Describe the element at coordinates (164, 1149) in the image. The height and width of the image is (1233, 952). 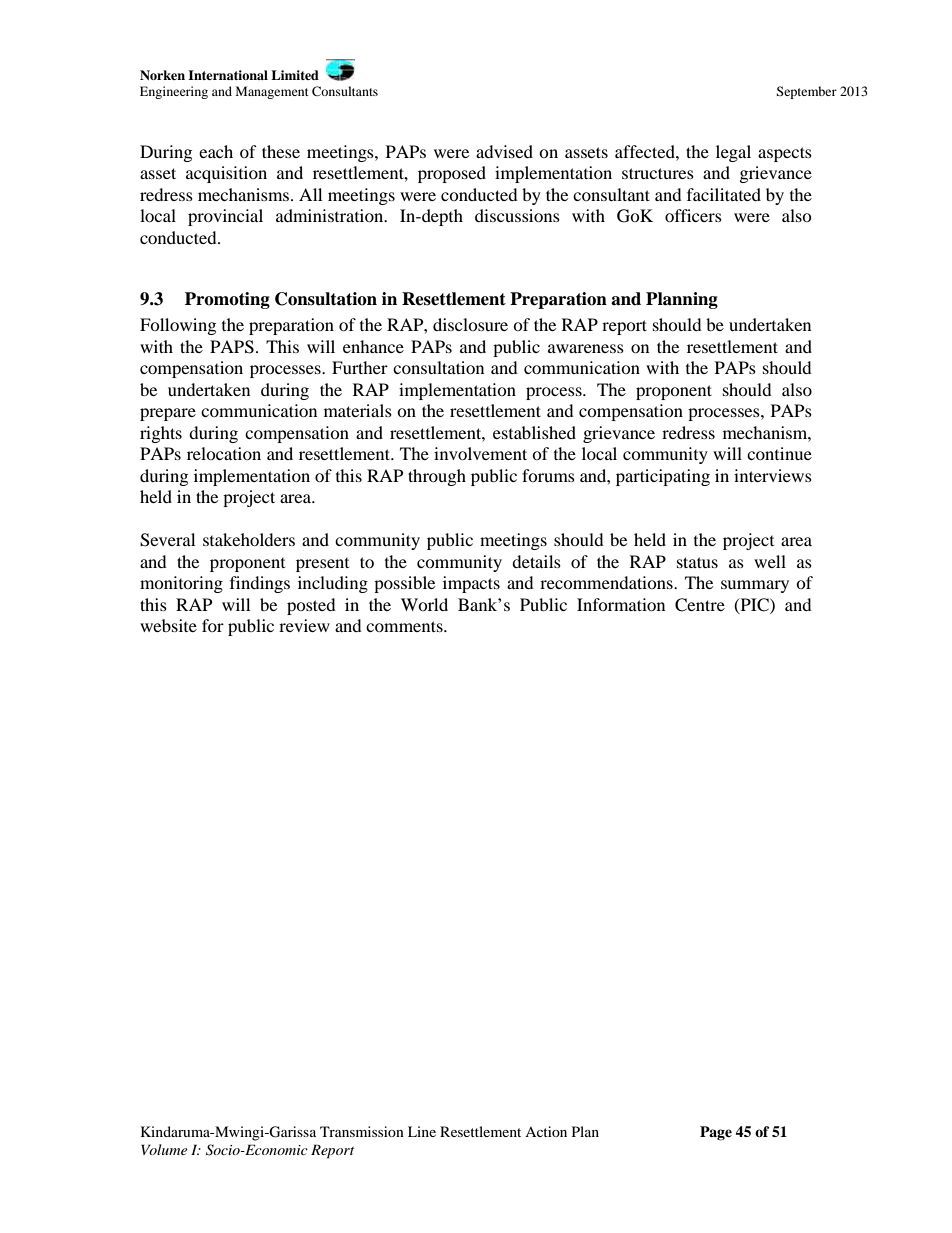
I see `Volume` at that location.
